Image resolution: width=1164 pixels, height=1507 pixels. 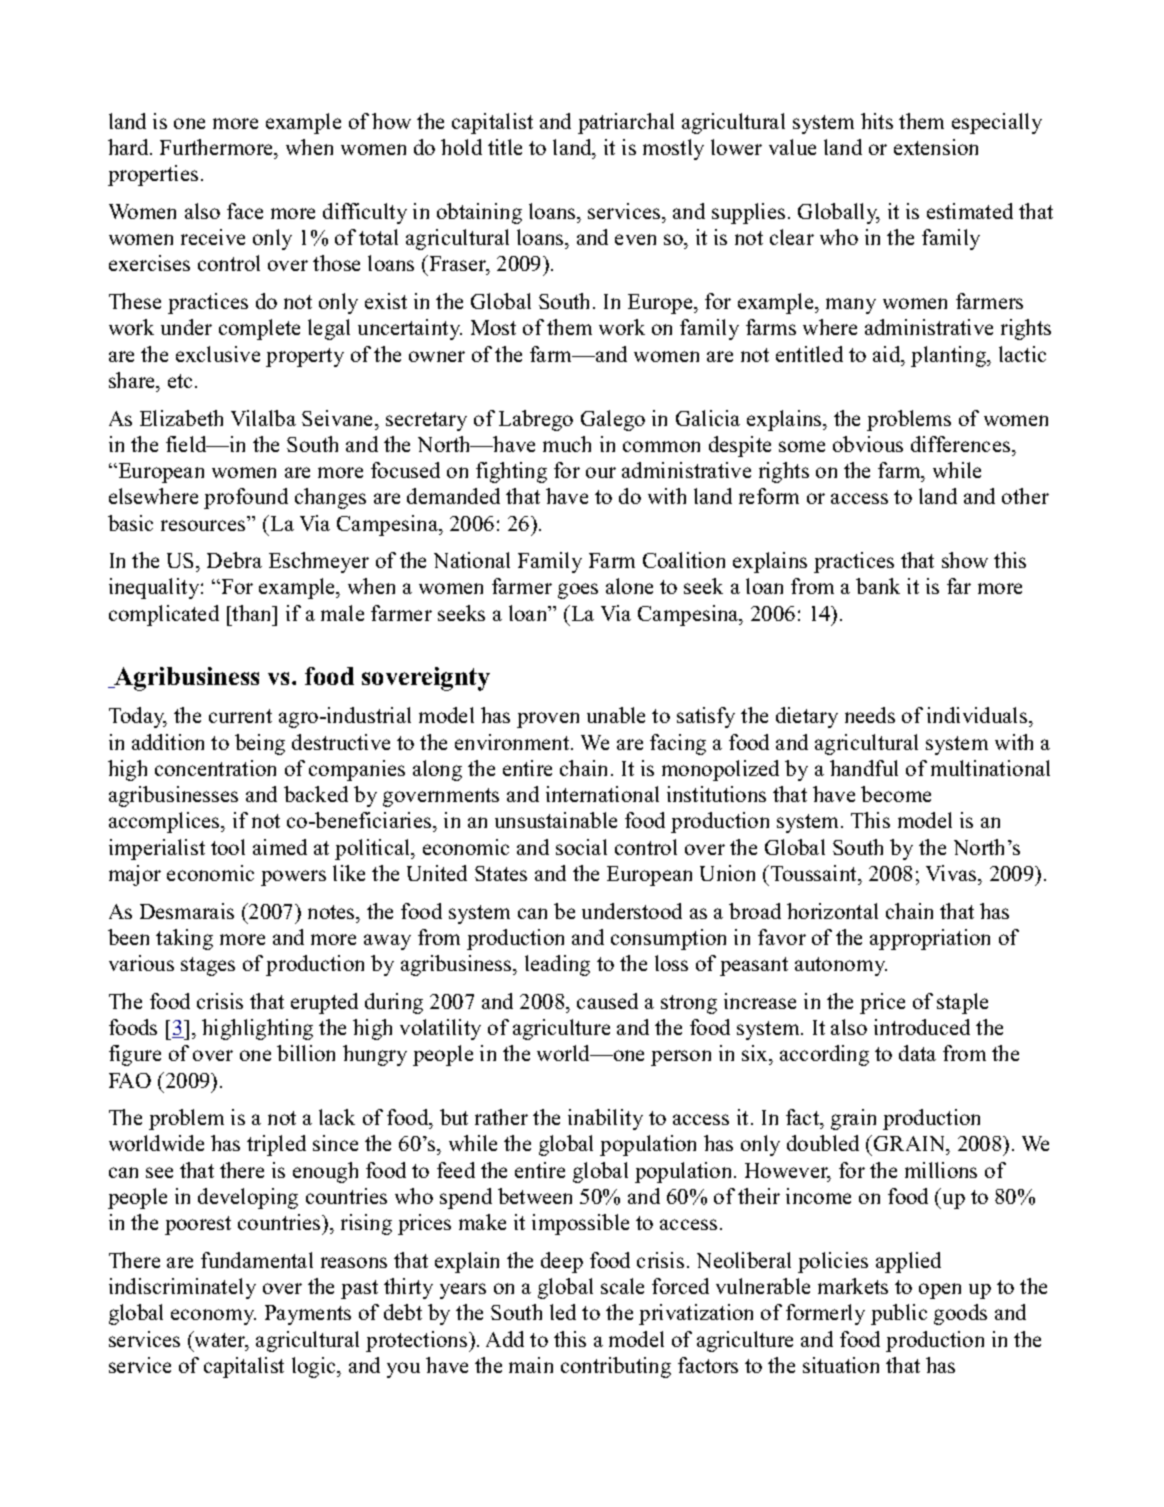 What do you see at coordinates (626, 123) in the document?
I see `patriarchal` at bounding box center [626, 123].
